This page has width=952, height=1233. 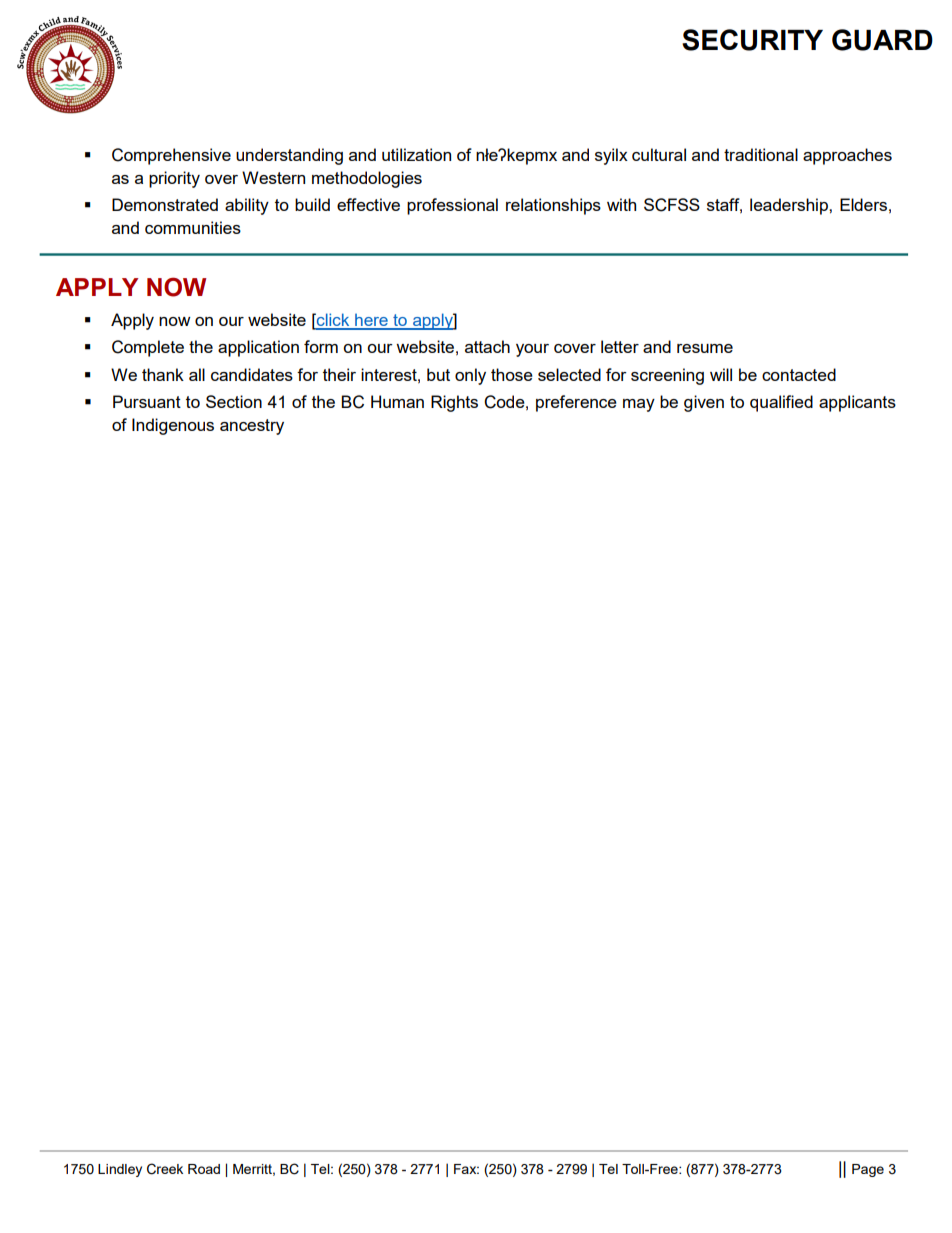 What do you see at coordinates (165, 1169) in the page?
I see `Creek` at bounding box center [165, 1169].
